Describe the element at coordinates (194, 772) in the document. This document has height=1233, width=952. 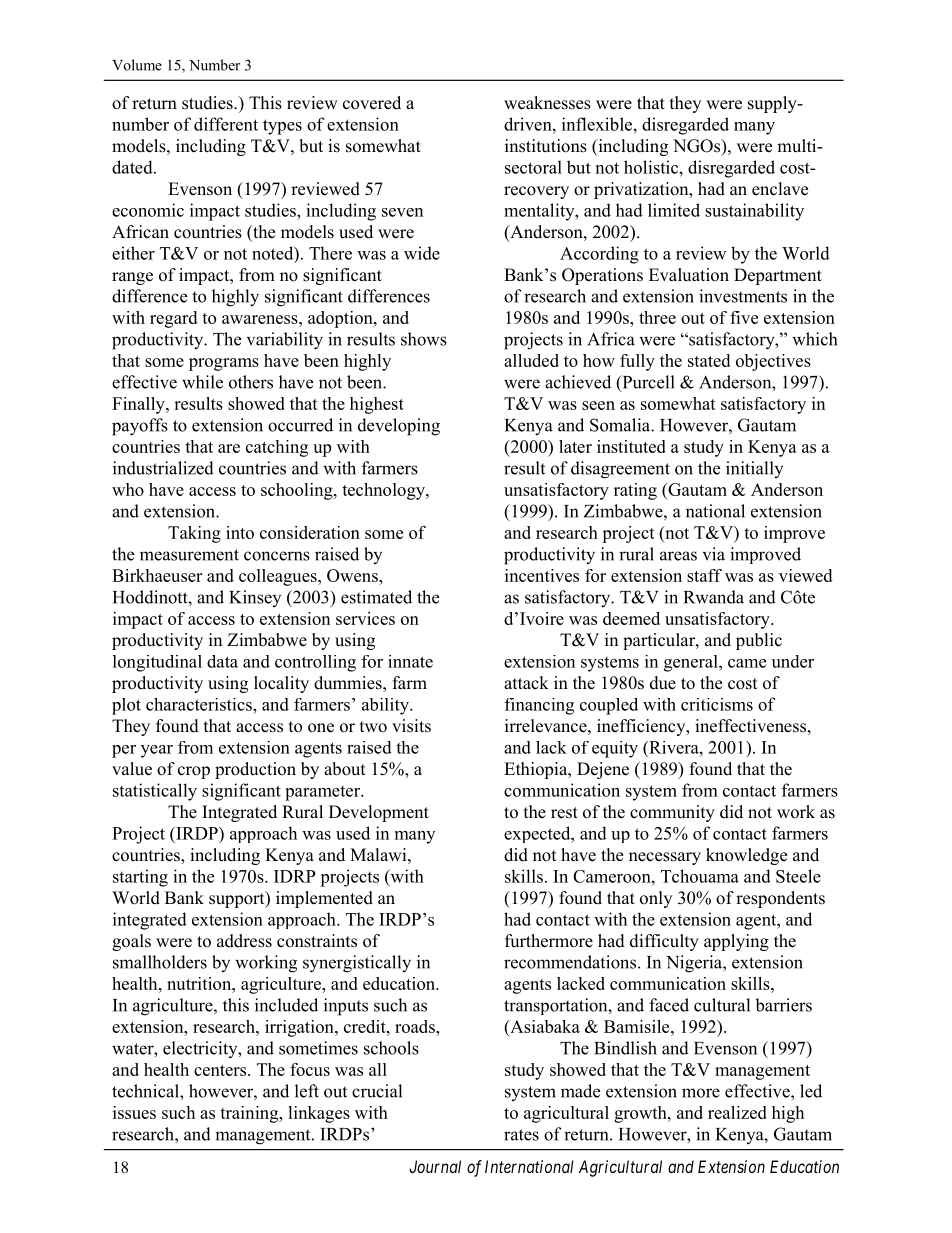
I see `crop` at that location.
